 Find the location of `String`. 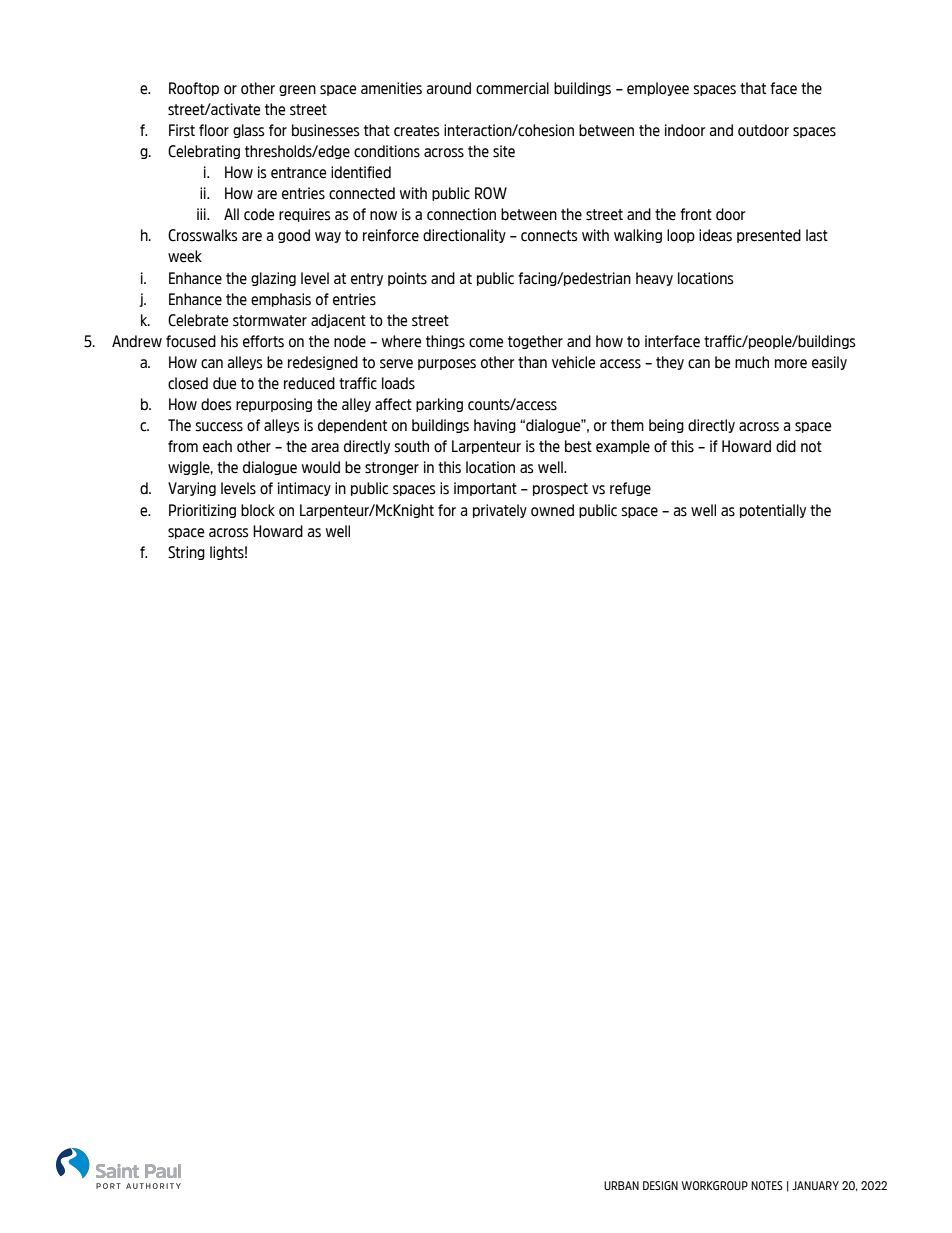

String is located at coordinates (186, 553).
